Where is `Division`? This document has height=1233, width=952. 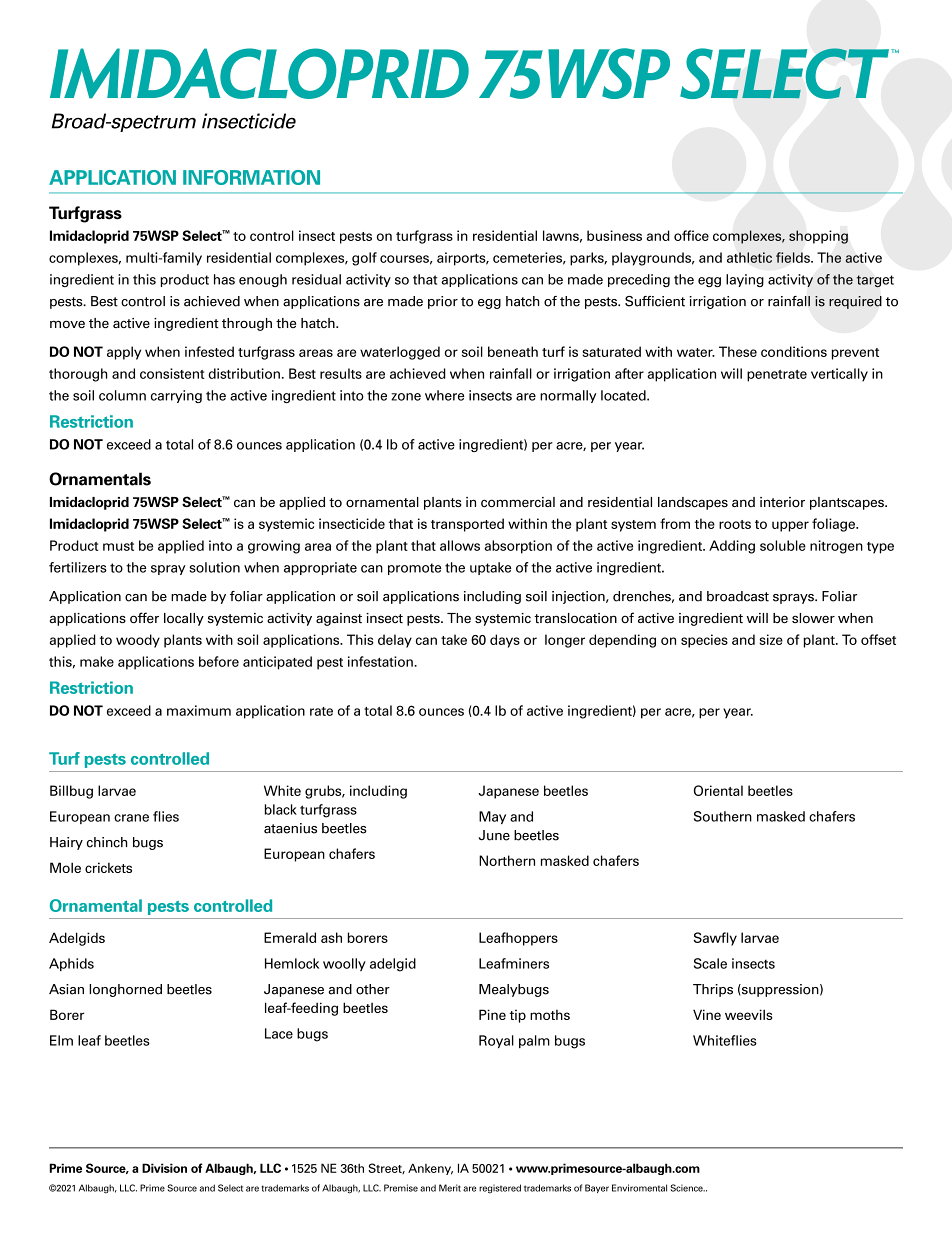
Division is located at coordinates (164, 1168).
